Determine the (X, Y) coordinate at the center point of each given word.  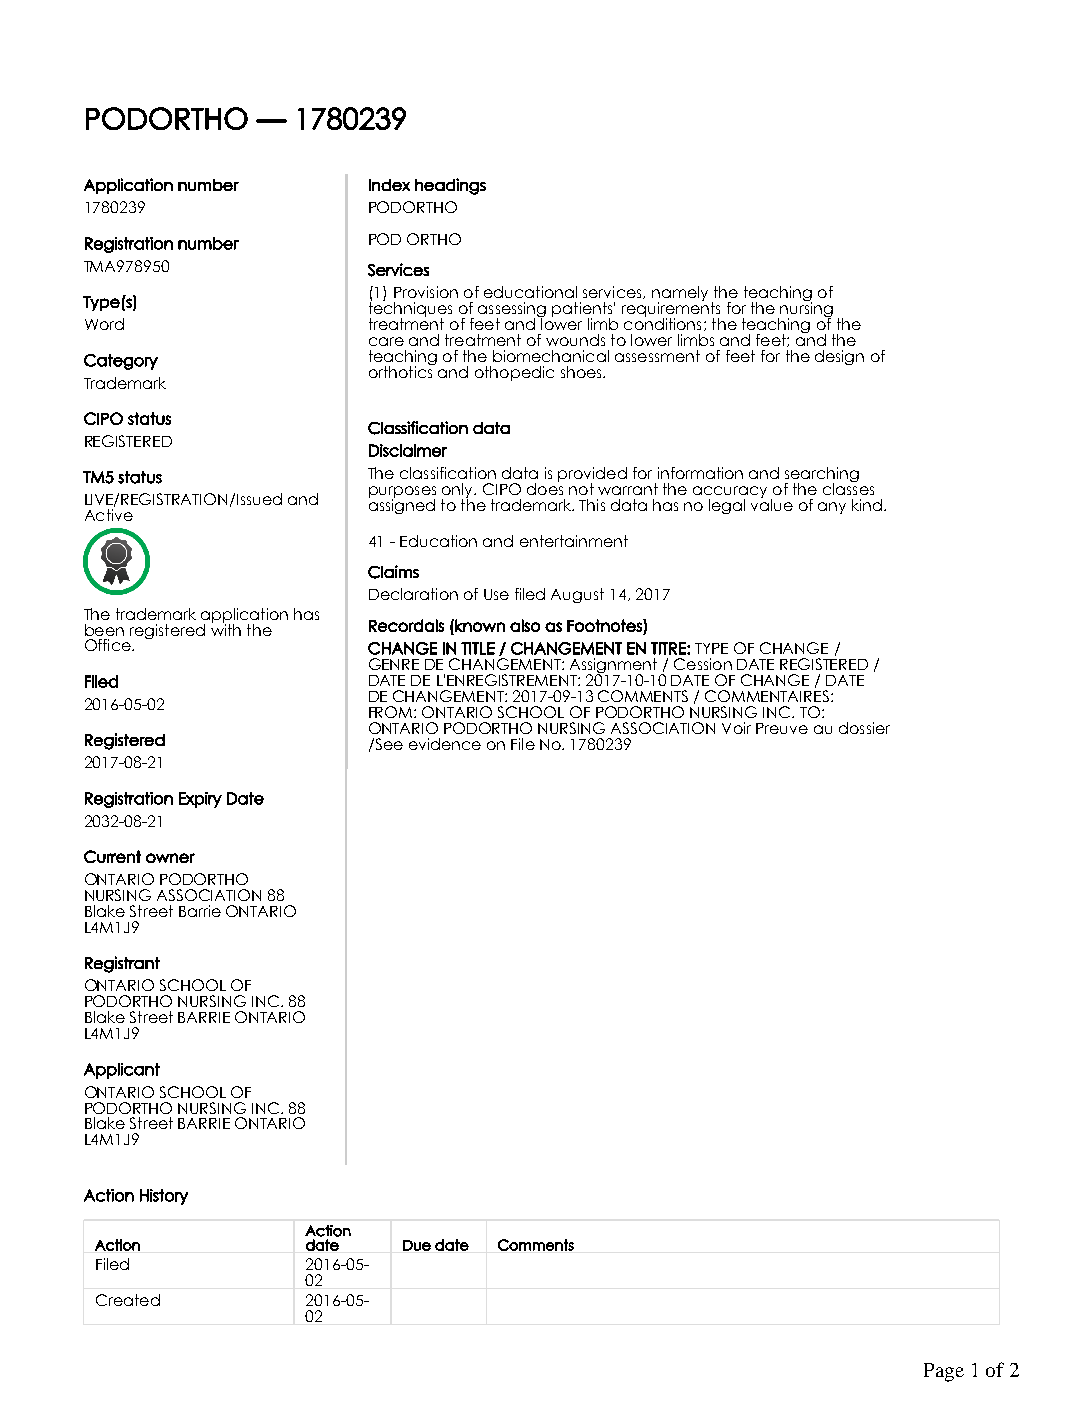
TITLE (478, 648)
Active (109, 515)
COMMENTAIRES (767, 696)
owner (170, 858)
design (839, 357)
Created (128, 1300)
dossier (864, 728)
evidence (445, 744)
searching (822, 476)
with (226, 628)
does (545, 487)
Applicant (122, 1071)
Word (104, 324)
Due (417, 1245)
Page (944, 1372)
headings (450, 186)
